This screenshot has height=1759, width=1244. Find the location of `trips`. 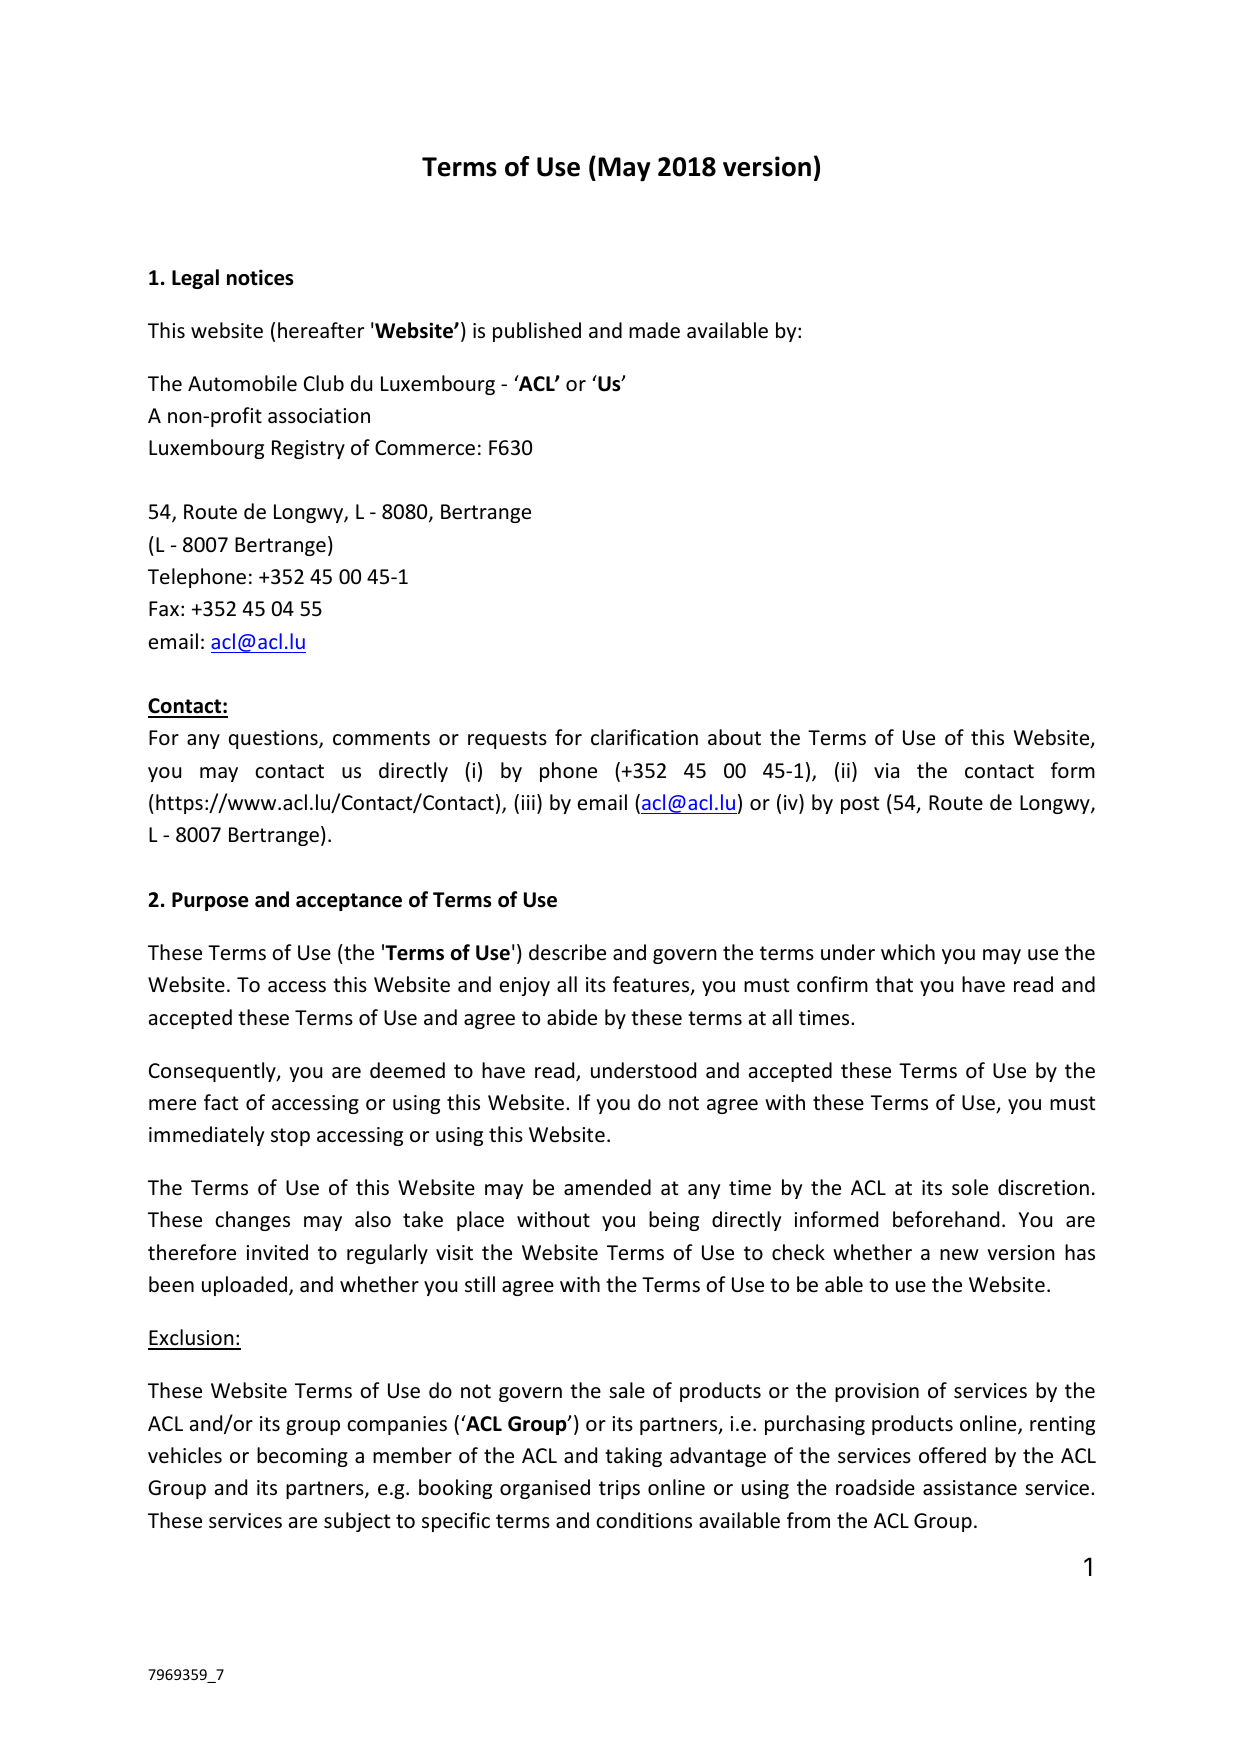

trips is located at coordinates (619, 1489).
